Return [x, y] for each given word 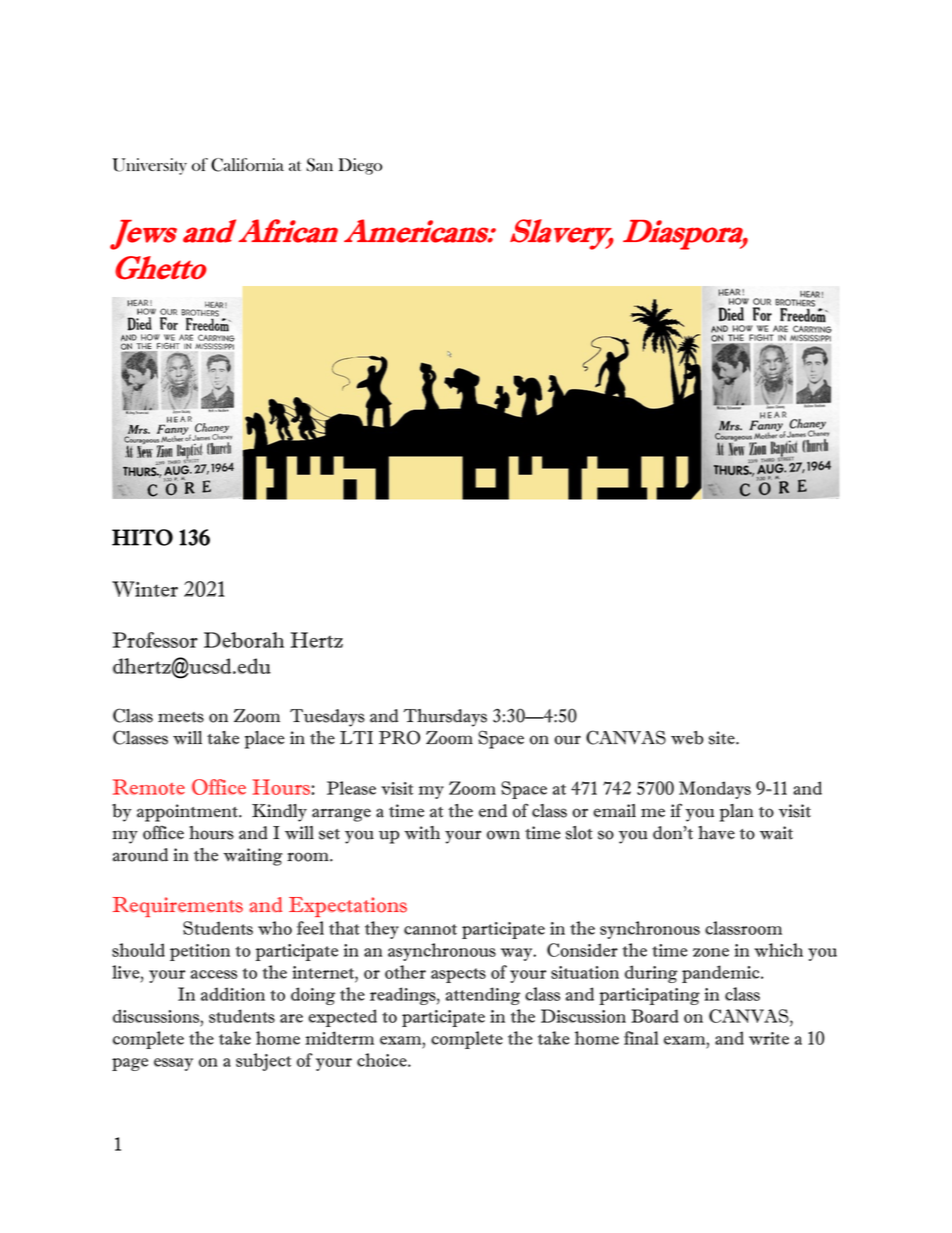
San [319, 165]
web [687, 738]
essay [173, 1064]
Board [655, 1016]
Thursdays [445, 718]
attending [483, 996]
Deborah [244, 640]
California [247, 165]
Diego [360, 166]
